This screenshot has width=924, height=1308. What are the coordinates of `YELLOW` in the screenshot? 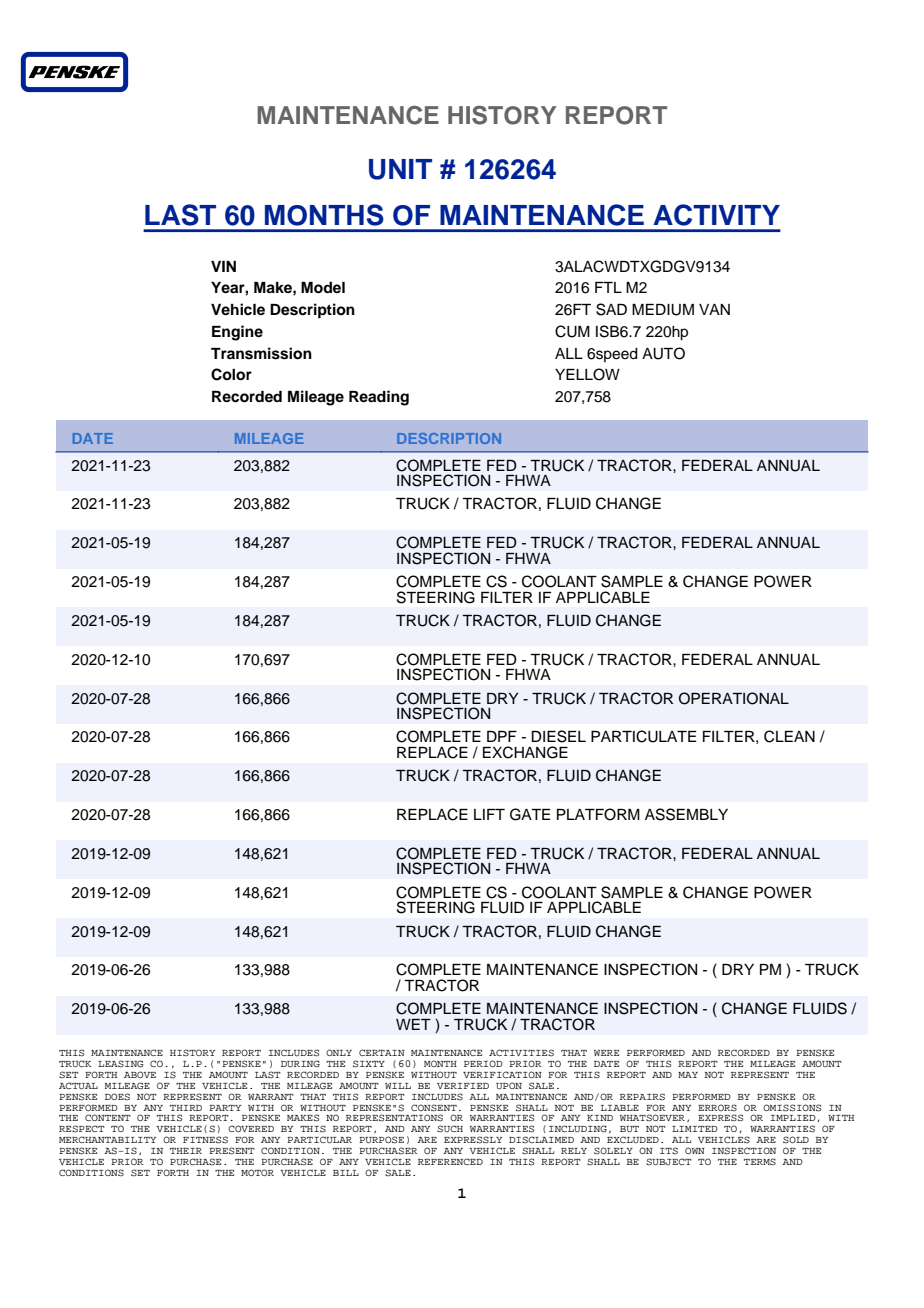 It's located at (587, 374).
